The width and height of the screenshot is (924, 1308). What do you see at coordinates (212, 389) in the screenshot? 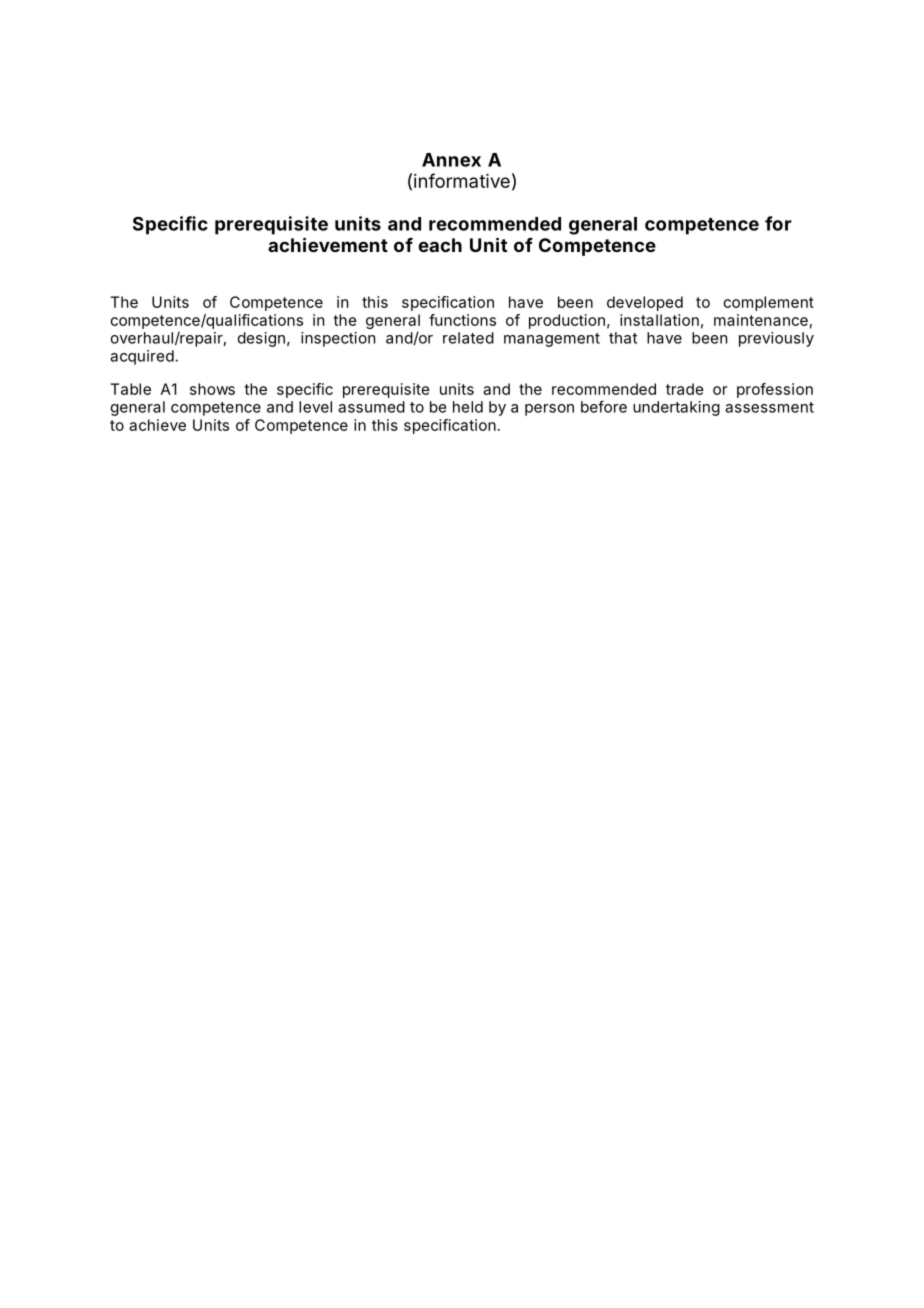
I see `shows` at bounding box center [212, 389].
